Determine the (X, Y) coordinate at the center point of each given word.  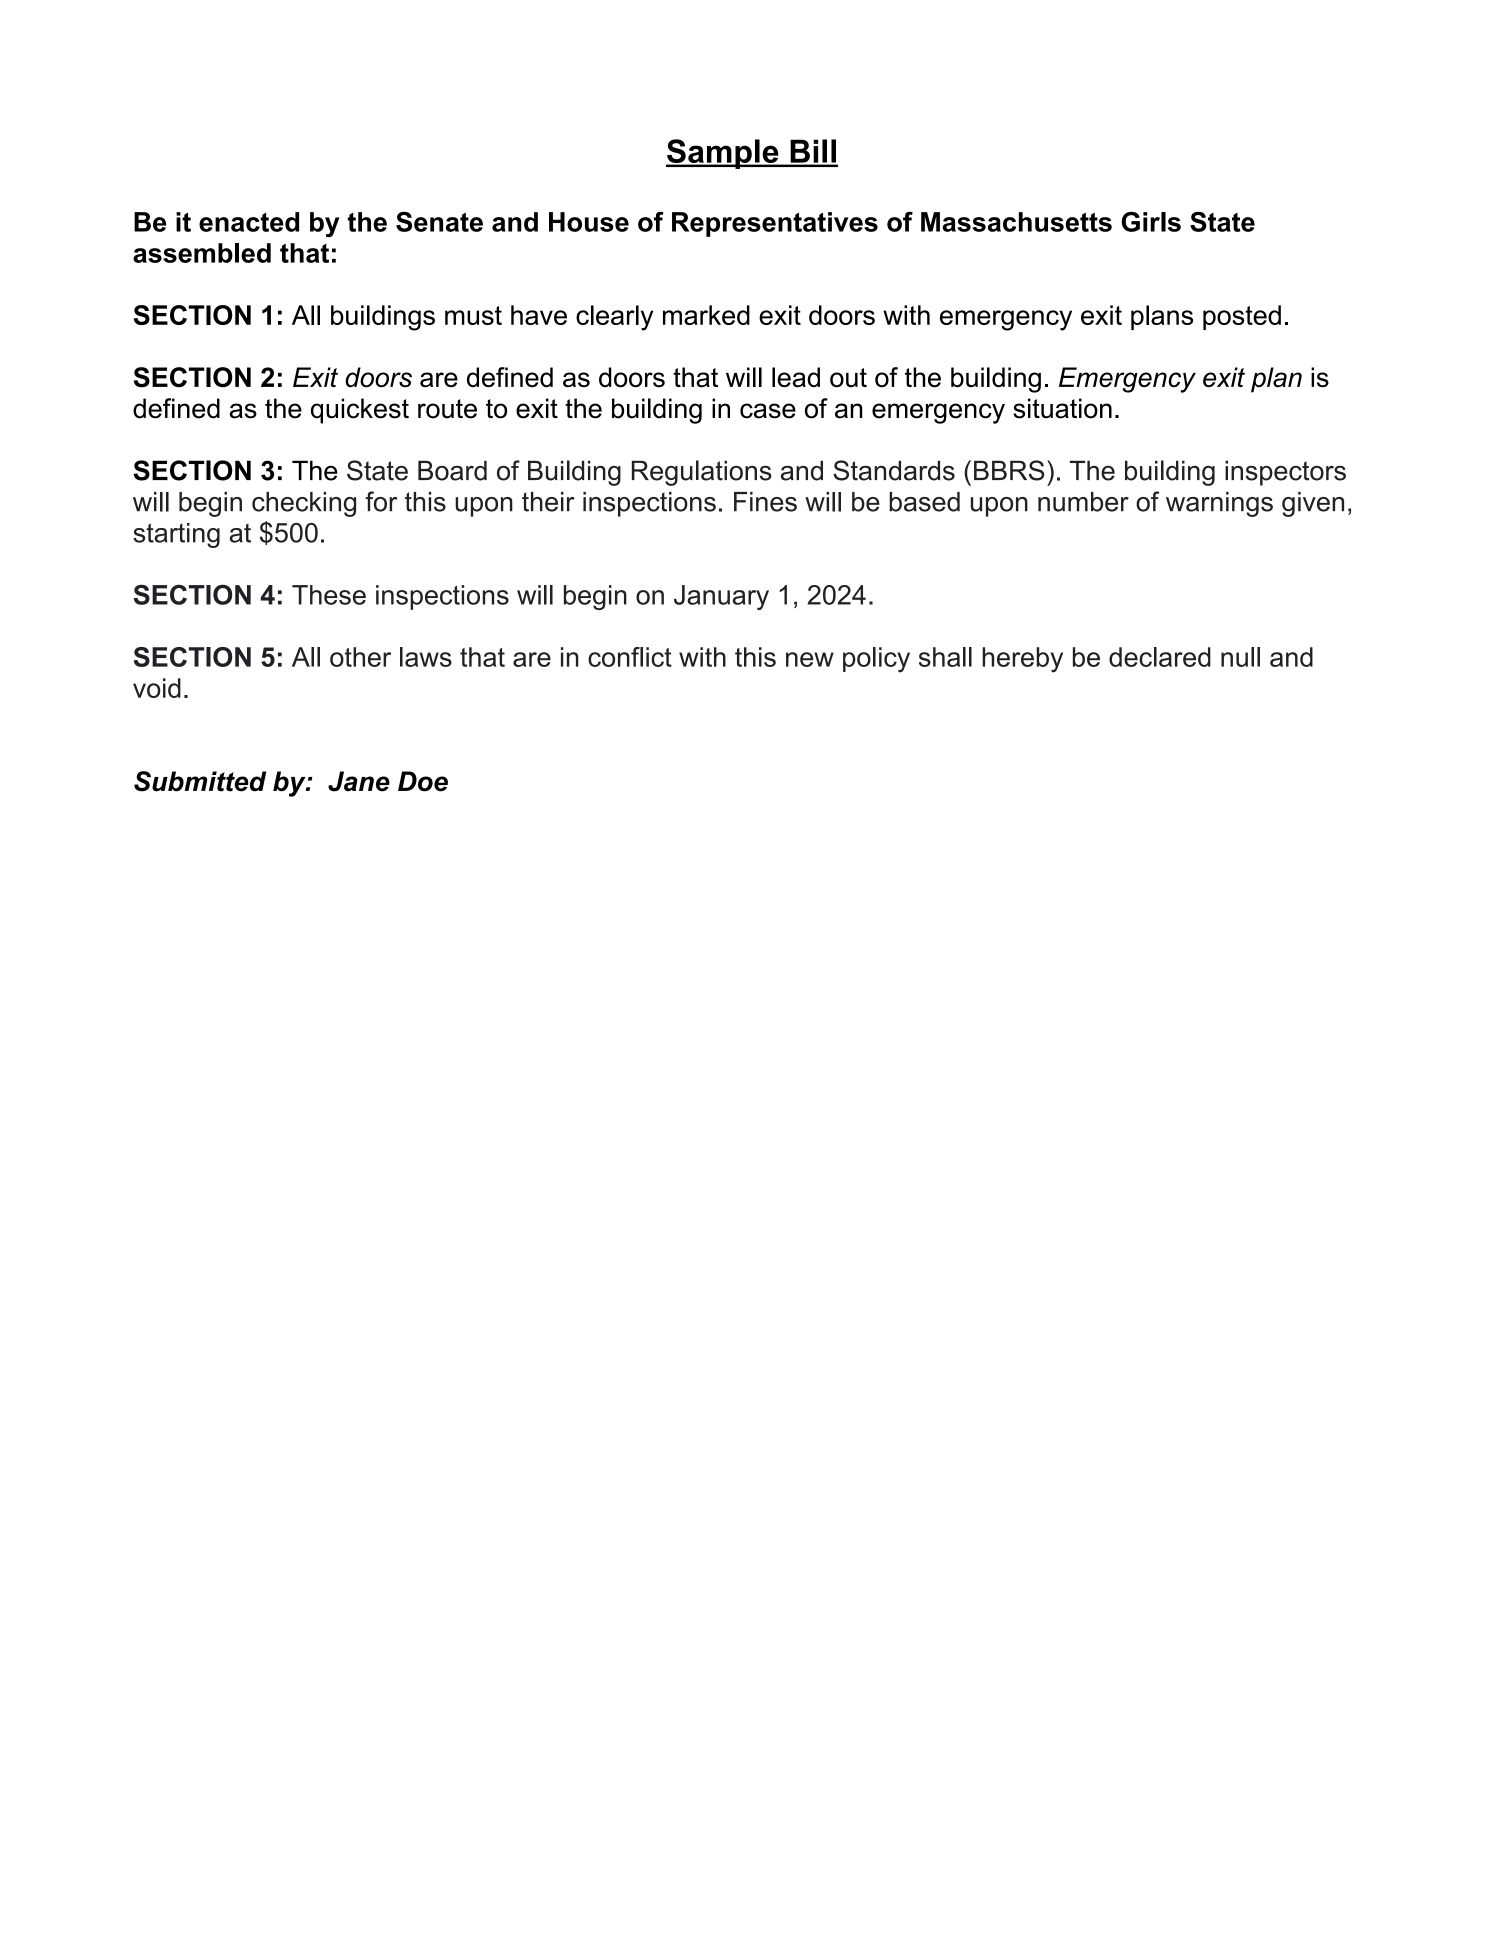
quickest (360, 411)
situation (1062, 408)
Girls (1151, 222)
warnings (1219, 504)
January (721, 597)
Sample (723, 154)
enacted (249, 222)
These (329, 595)
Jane (359, 781)
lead (796, 377)
